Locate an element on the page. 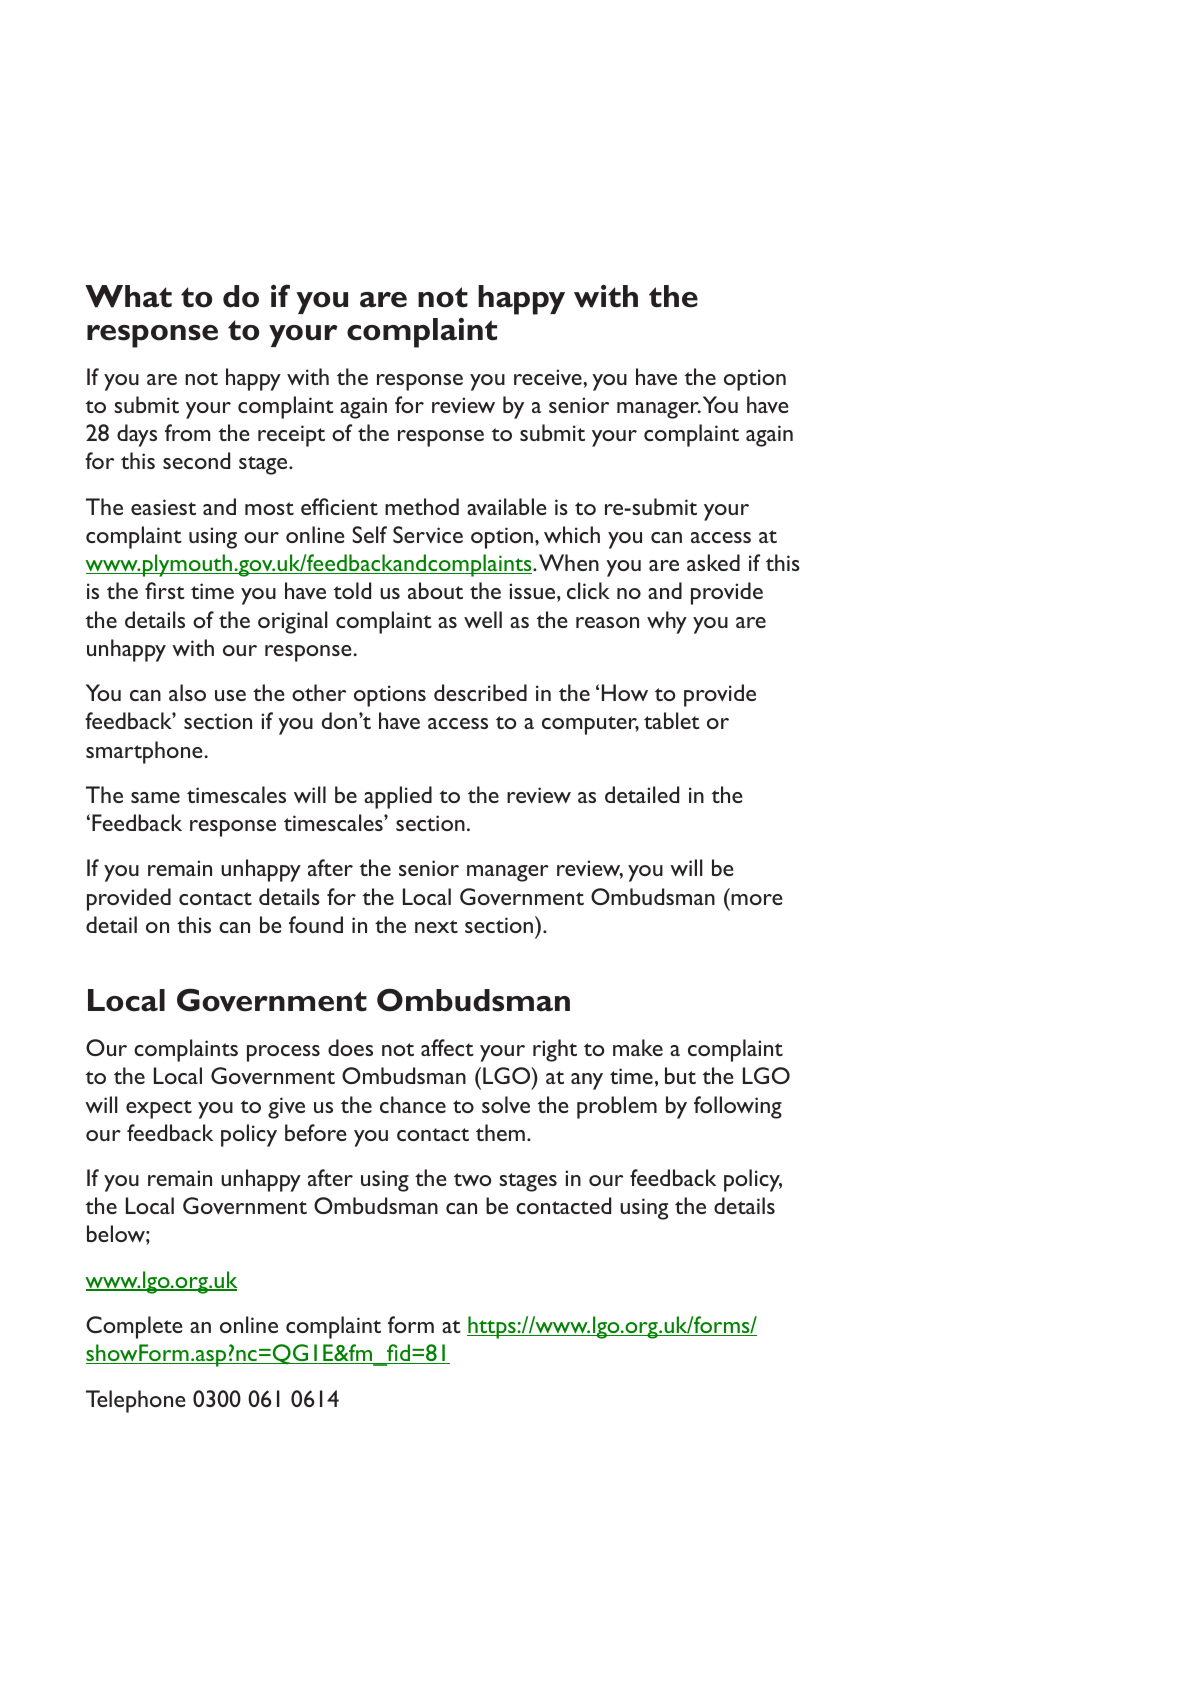 The height and width of the image is (1696, 1199). more is located at coordinates (756, 899).
